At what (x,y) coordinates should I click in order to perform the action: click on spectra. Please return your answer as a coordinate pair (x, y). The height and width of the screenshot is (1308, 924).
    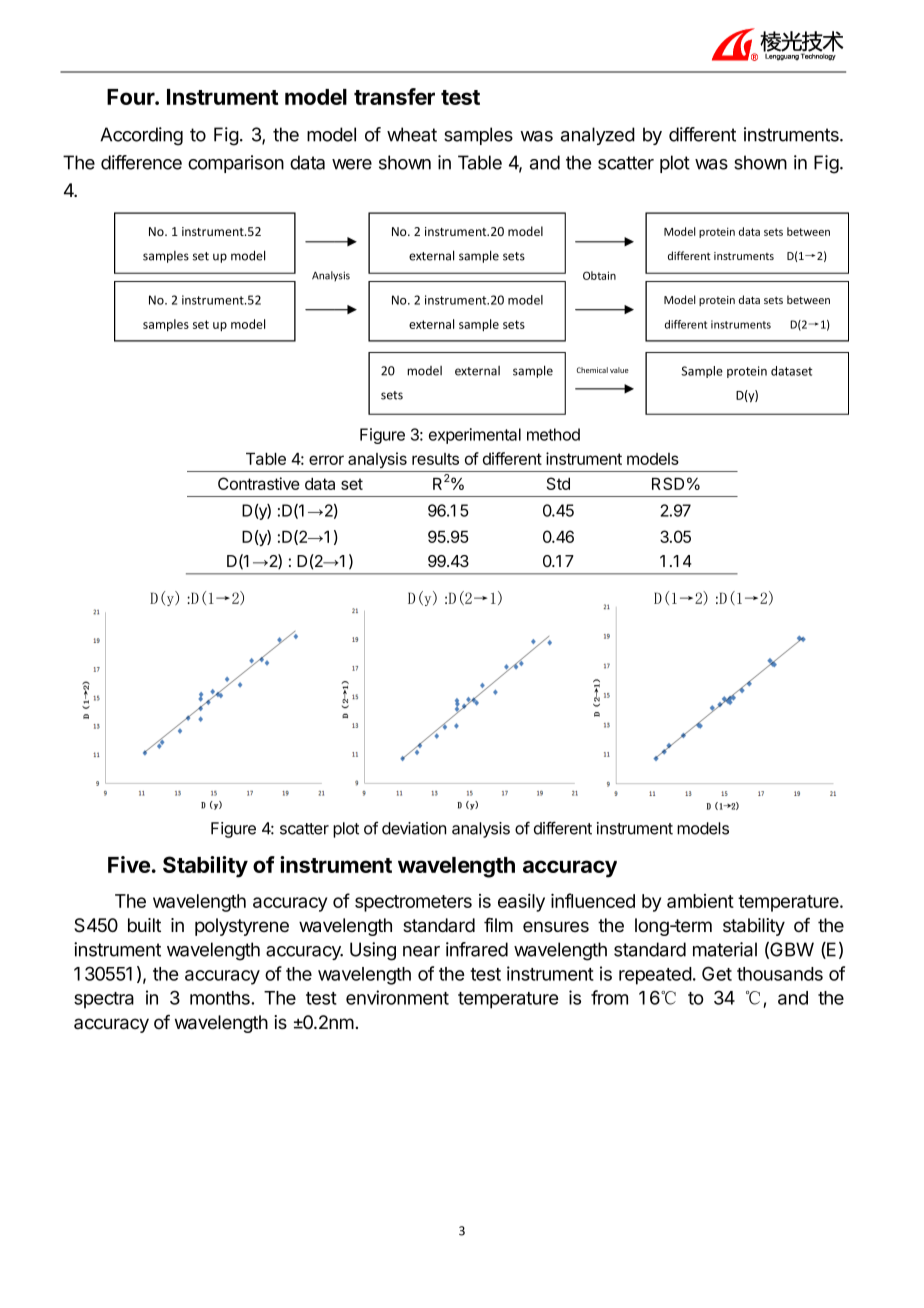
    Looking at the image, I should click on (104, 1000).
